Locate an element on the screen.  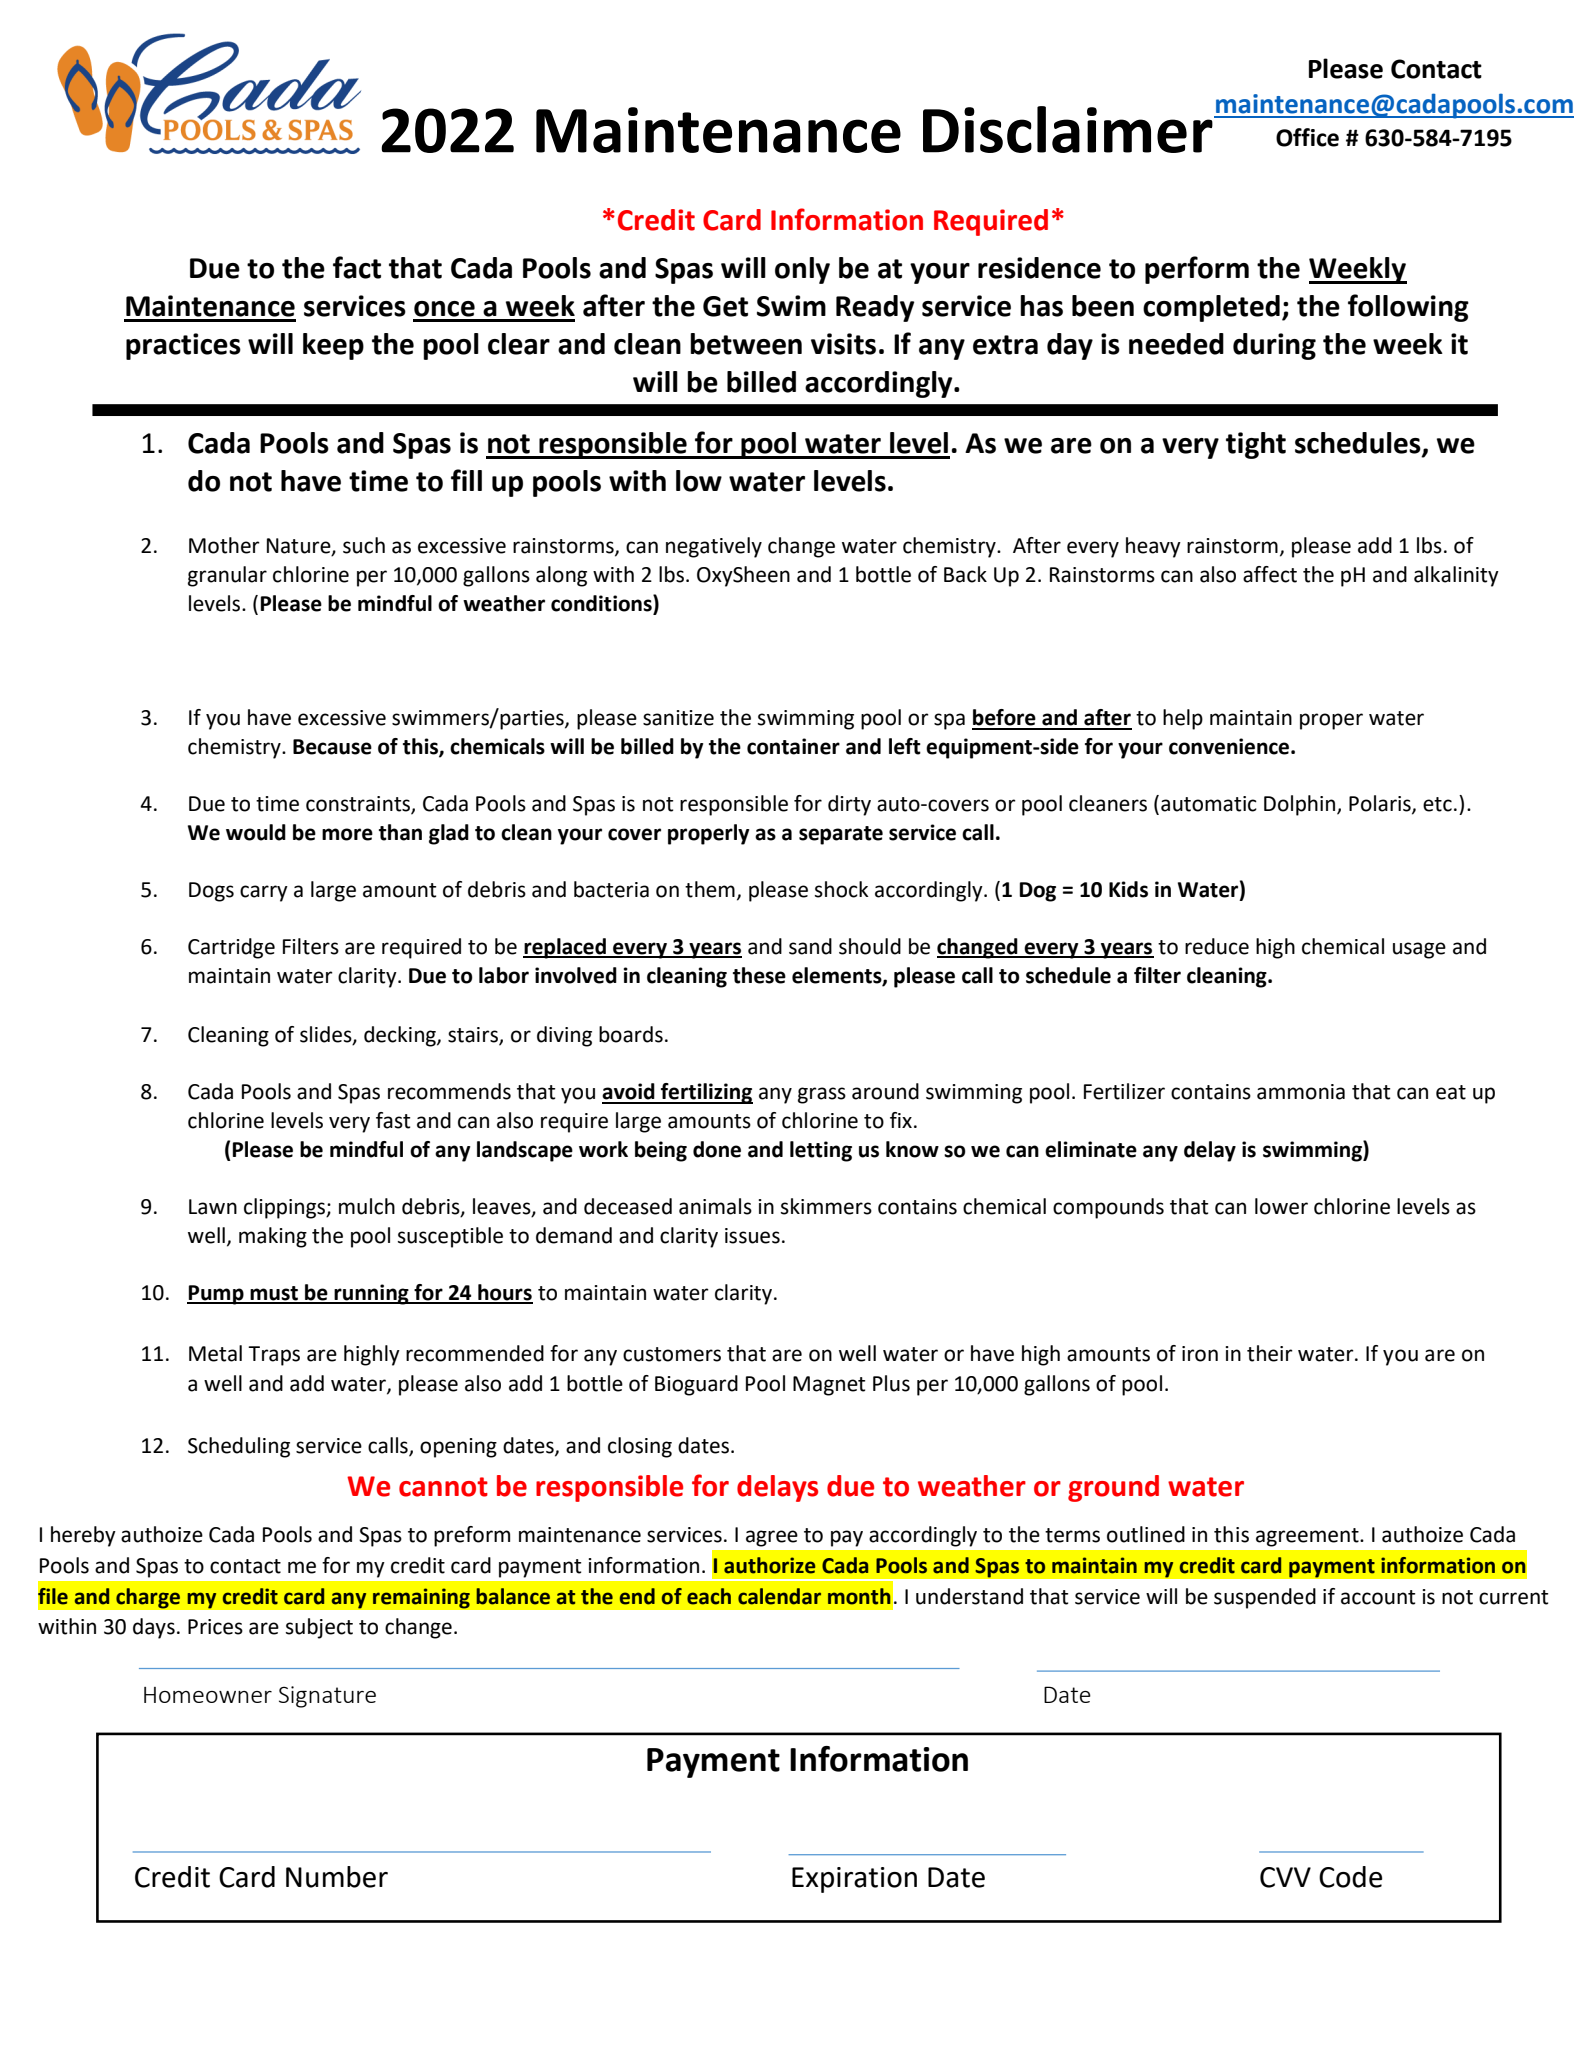
Lawn is located at coordinates (213, 1207).
